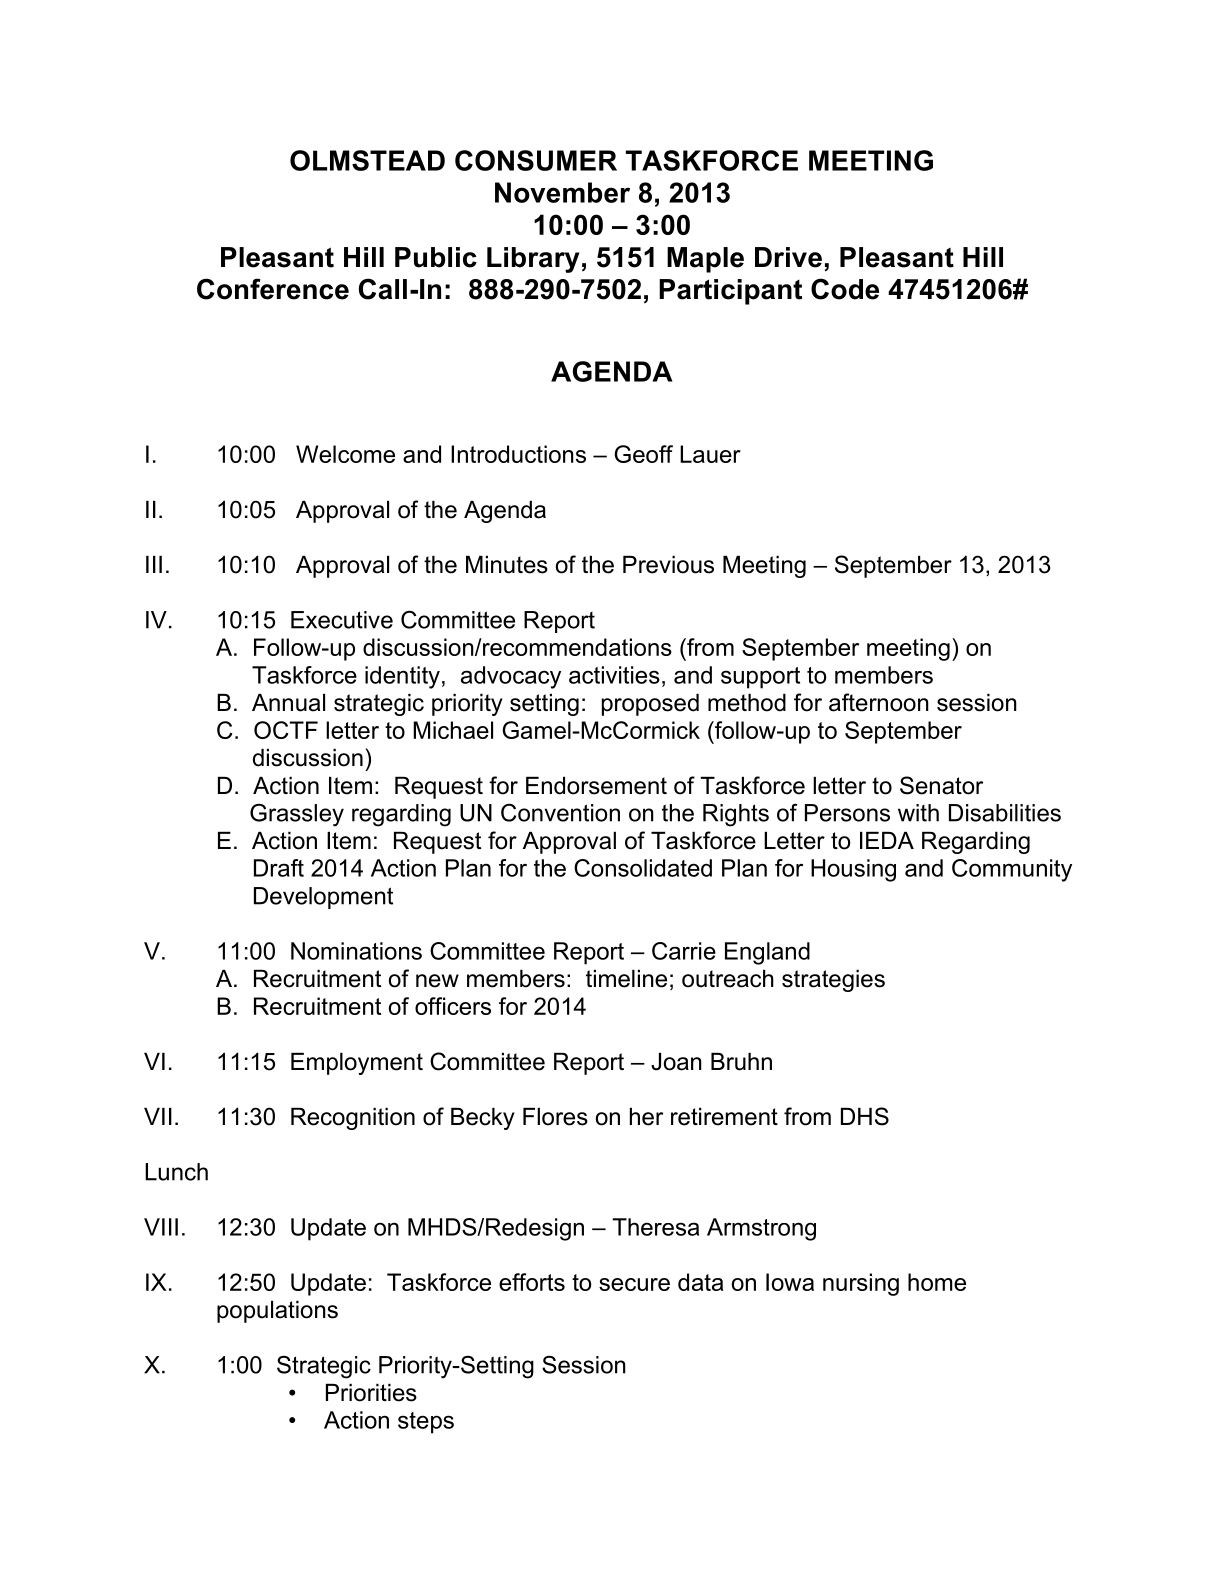  I want to click on with, so click(918, 813).
